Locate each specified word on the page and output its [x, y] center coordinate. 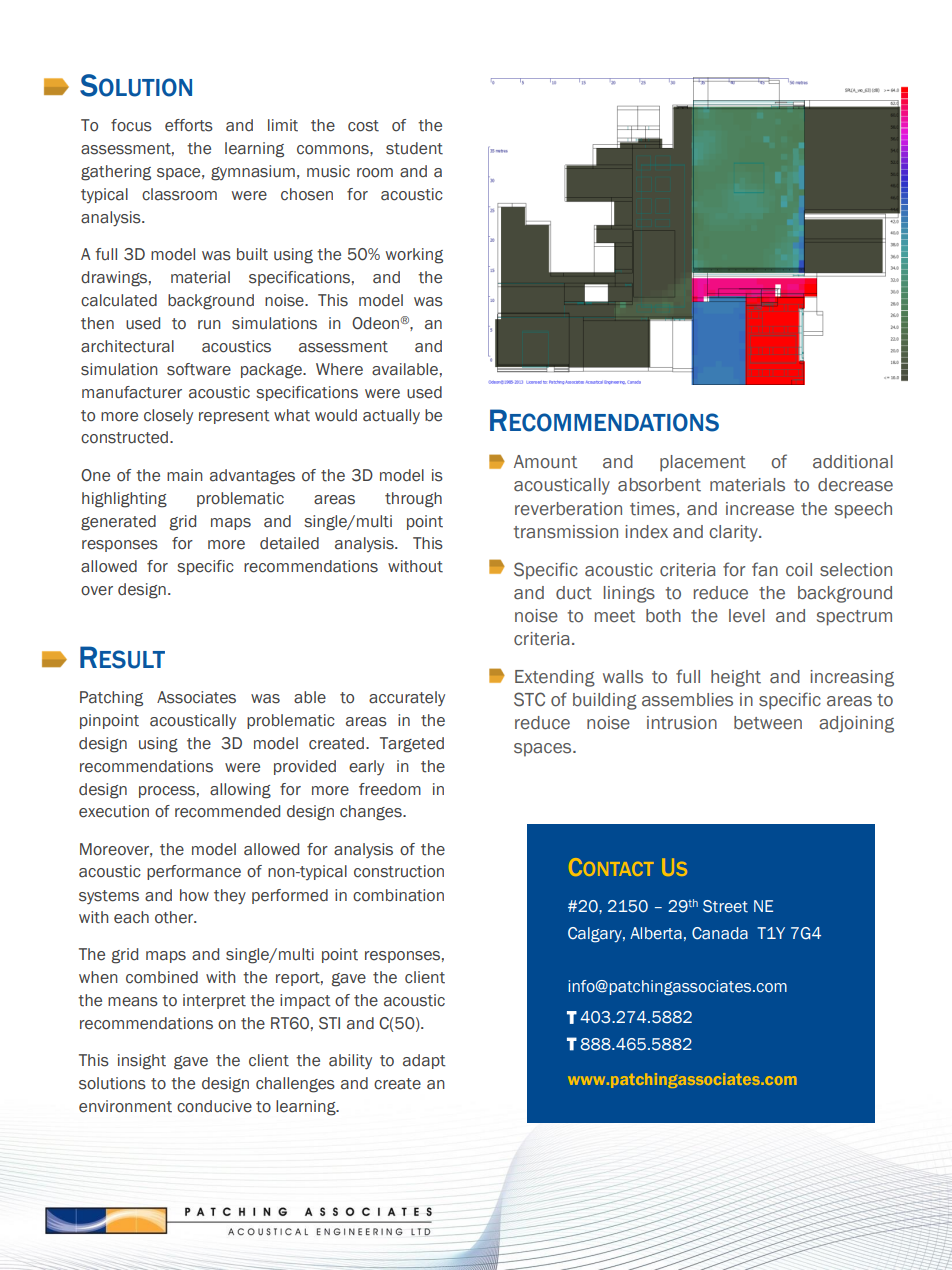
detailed [289, 543]
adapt [424, 1061]
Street [725, 906]
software [199, 369]
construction [399, 871]
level [747, 616]
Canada [720, 933]
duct [574, 593]
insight [142, 1062]
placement [703, 463]
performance [194, 872]
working [414, 256]
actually [391, 416]
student [414, 148]
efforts [189, 125]
